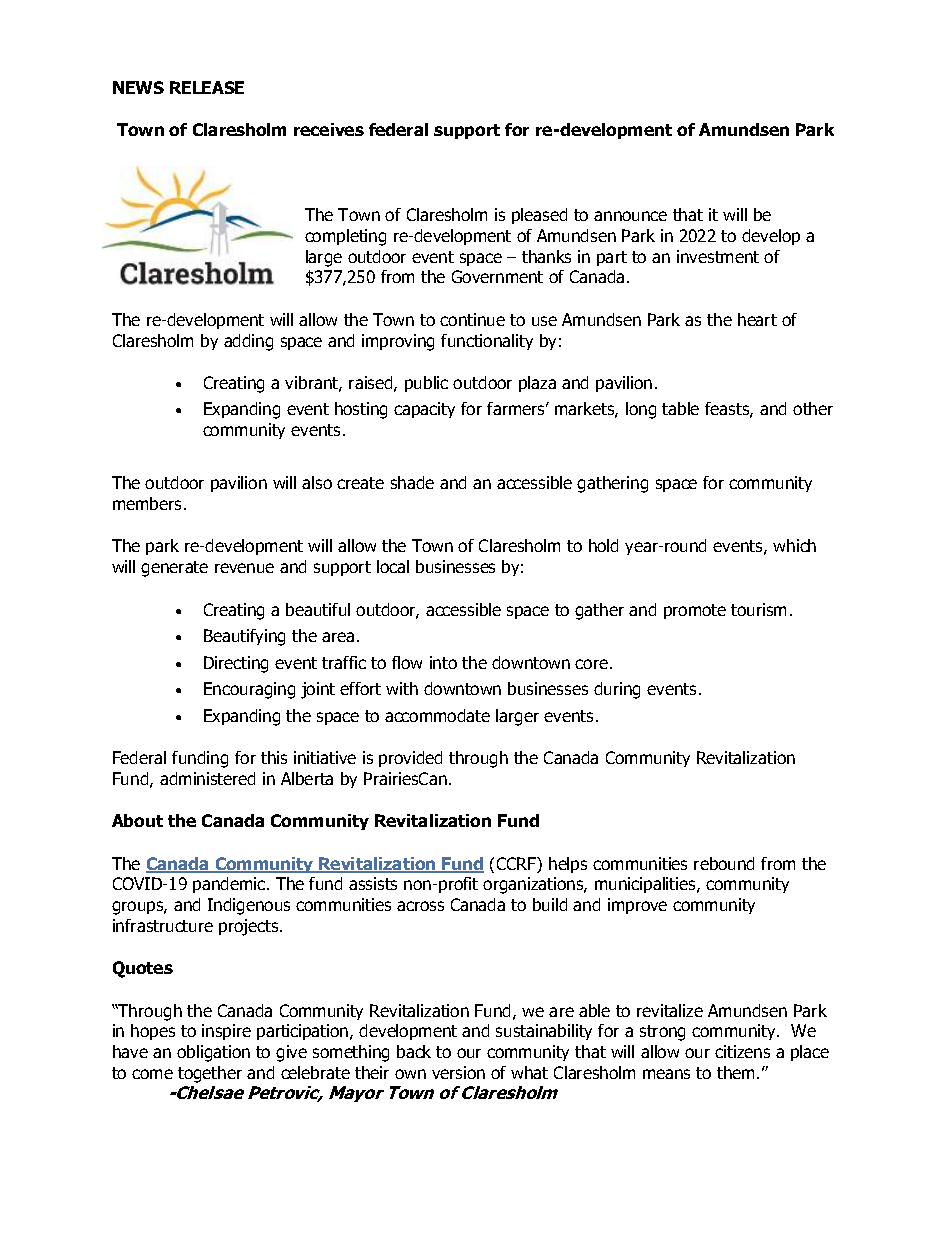  Describe the element at coordinates (329, 129) in the screenshot. I see `receives` at that location.
